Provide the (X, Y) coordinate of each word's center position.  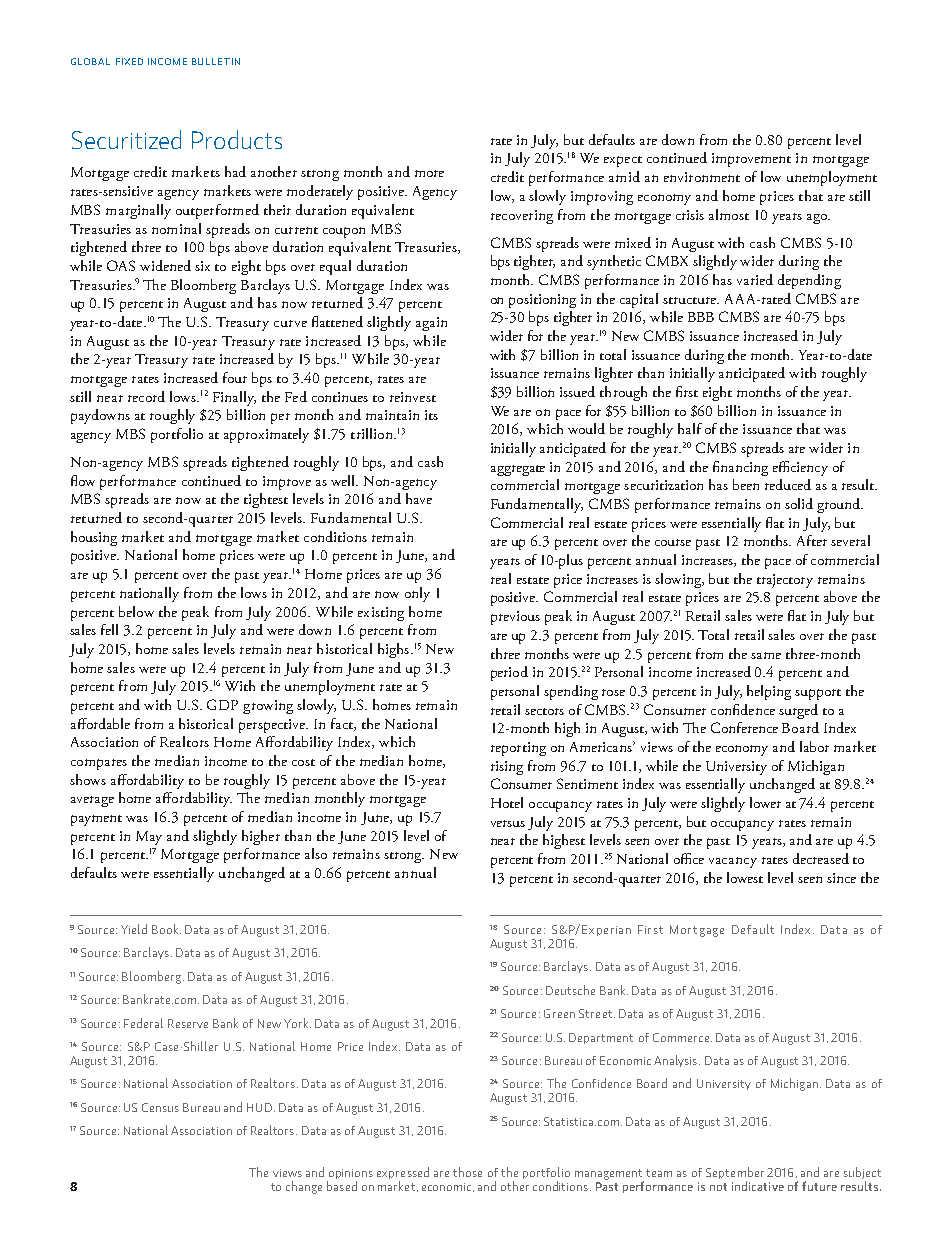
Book (166, 929)
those (467, 1172)
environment (702, 177)
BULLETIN (216, 61)
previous (515, 618)
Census (160, 1107)
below (136, 611)
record (146, 396)
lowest (745, 877)
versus (508, 823)
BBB (701, 317)
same (766, 655)
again (431, 324)
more (429, 173)
